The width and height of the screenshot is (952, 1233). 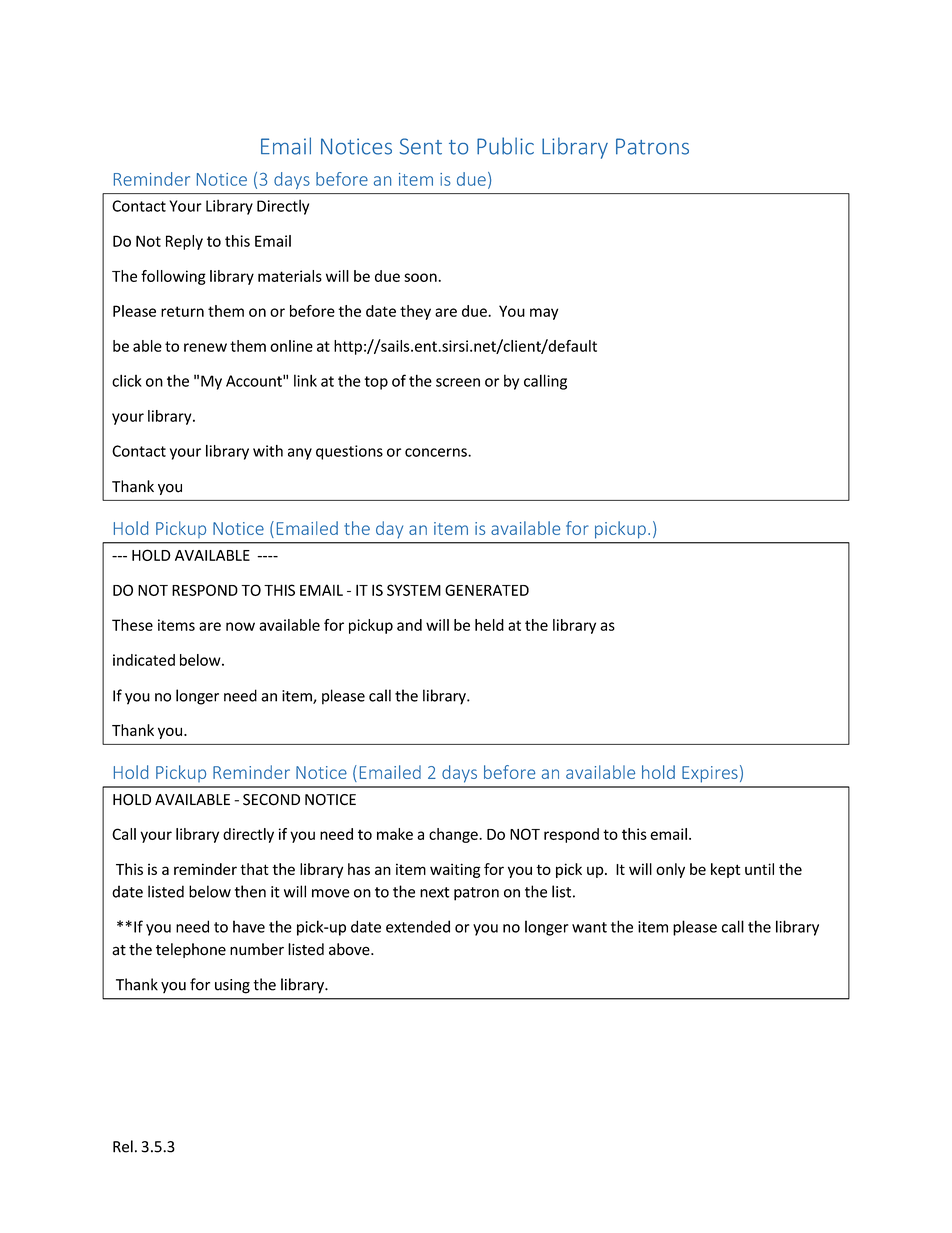 I want to click on want, so click(x=589, y=927).
